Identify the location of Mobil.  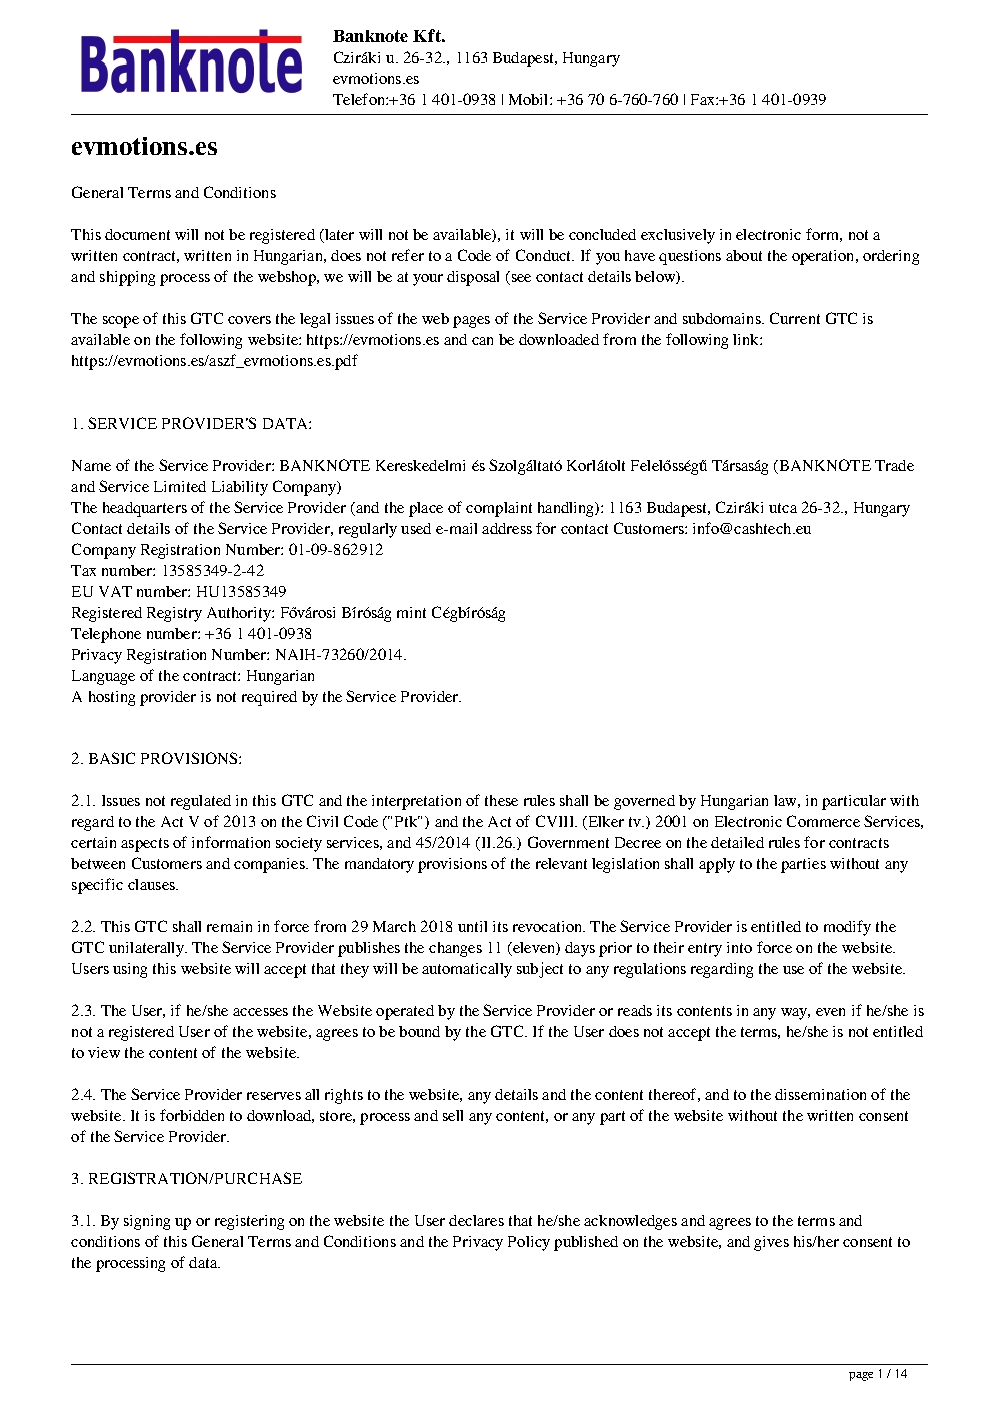
(530, 99).
